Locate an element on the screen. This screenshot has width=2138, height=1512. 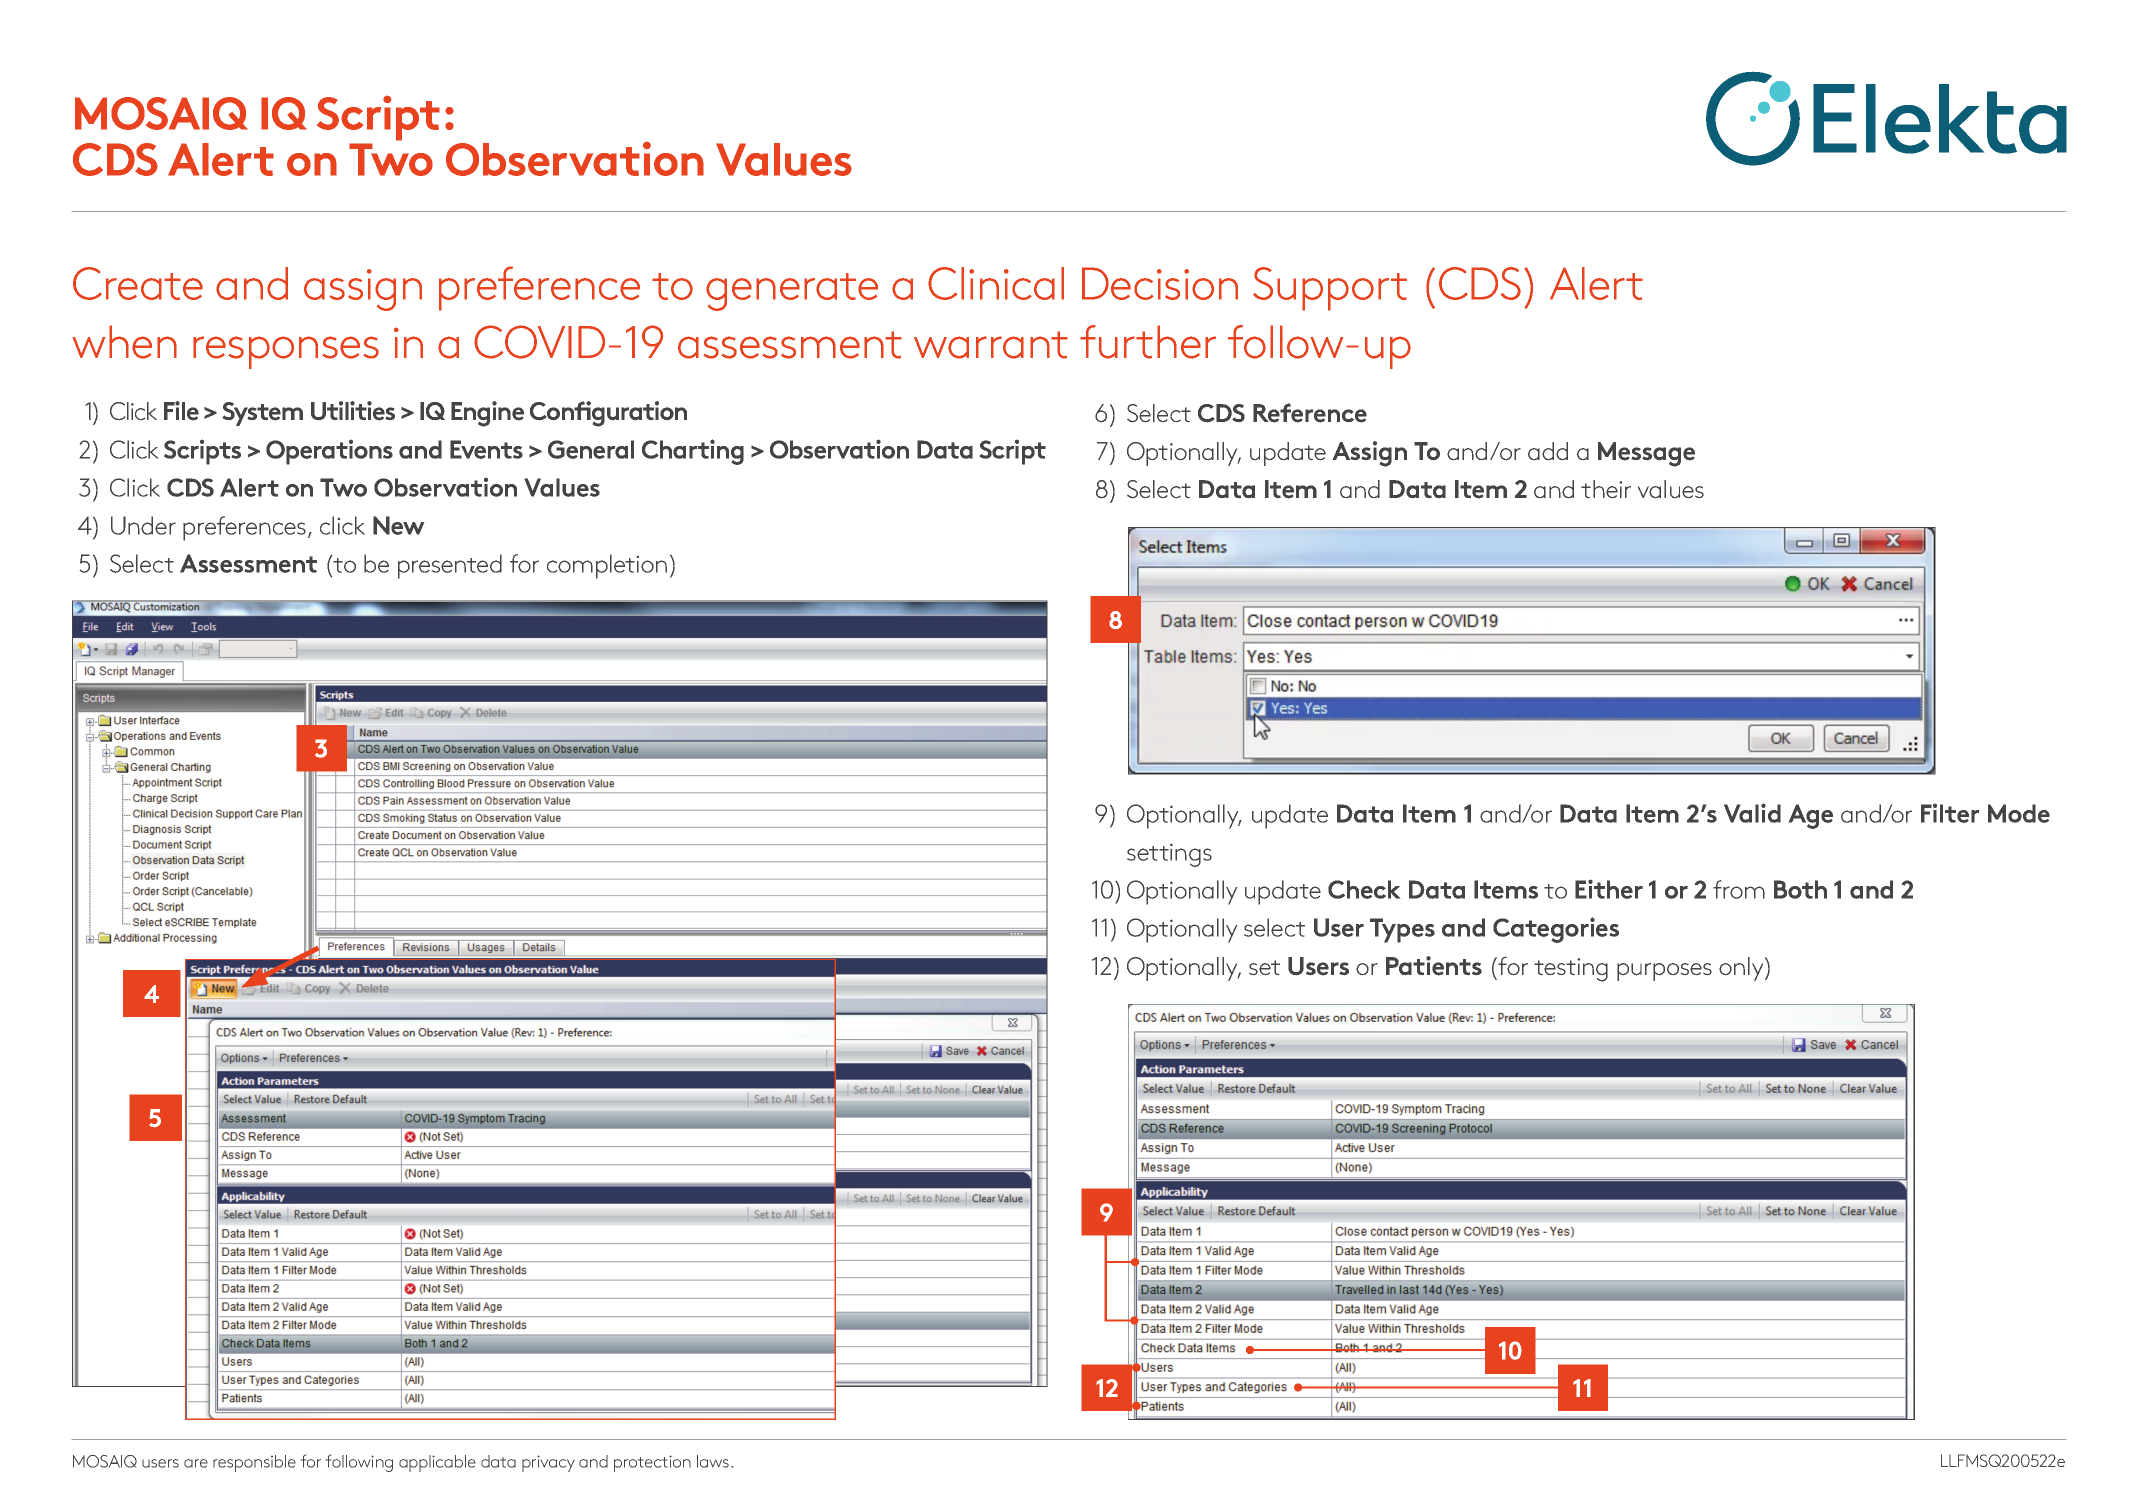
responsible is located at coordinates (254, 1463).
